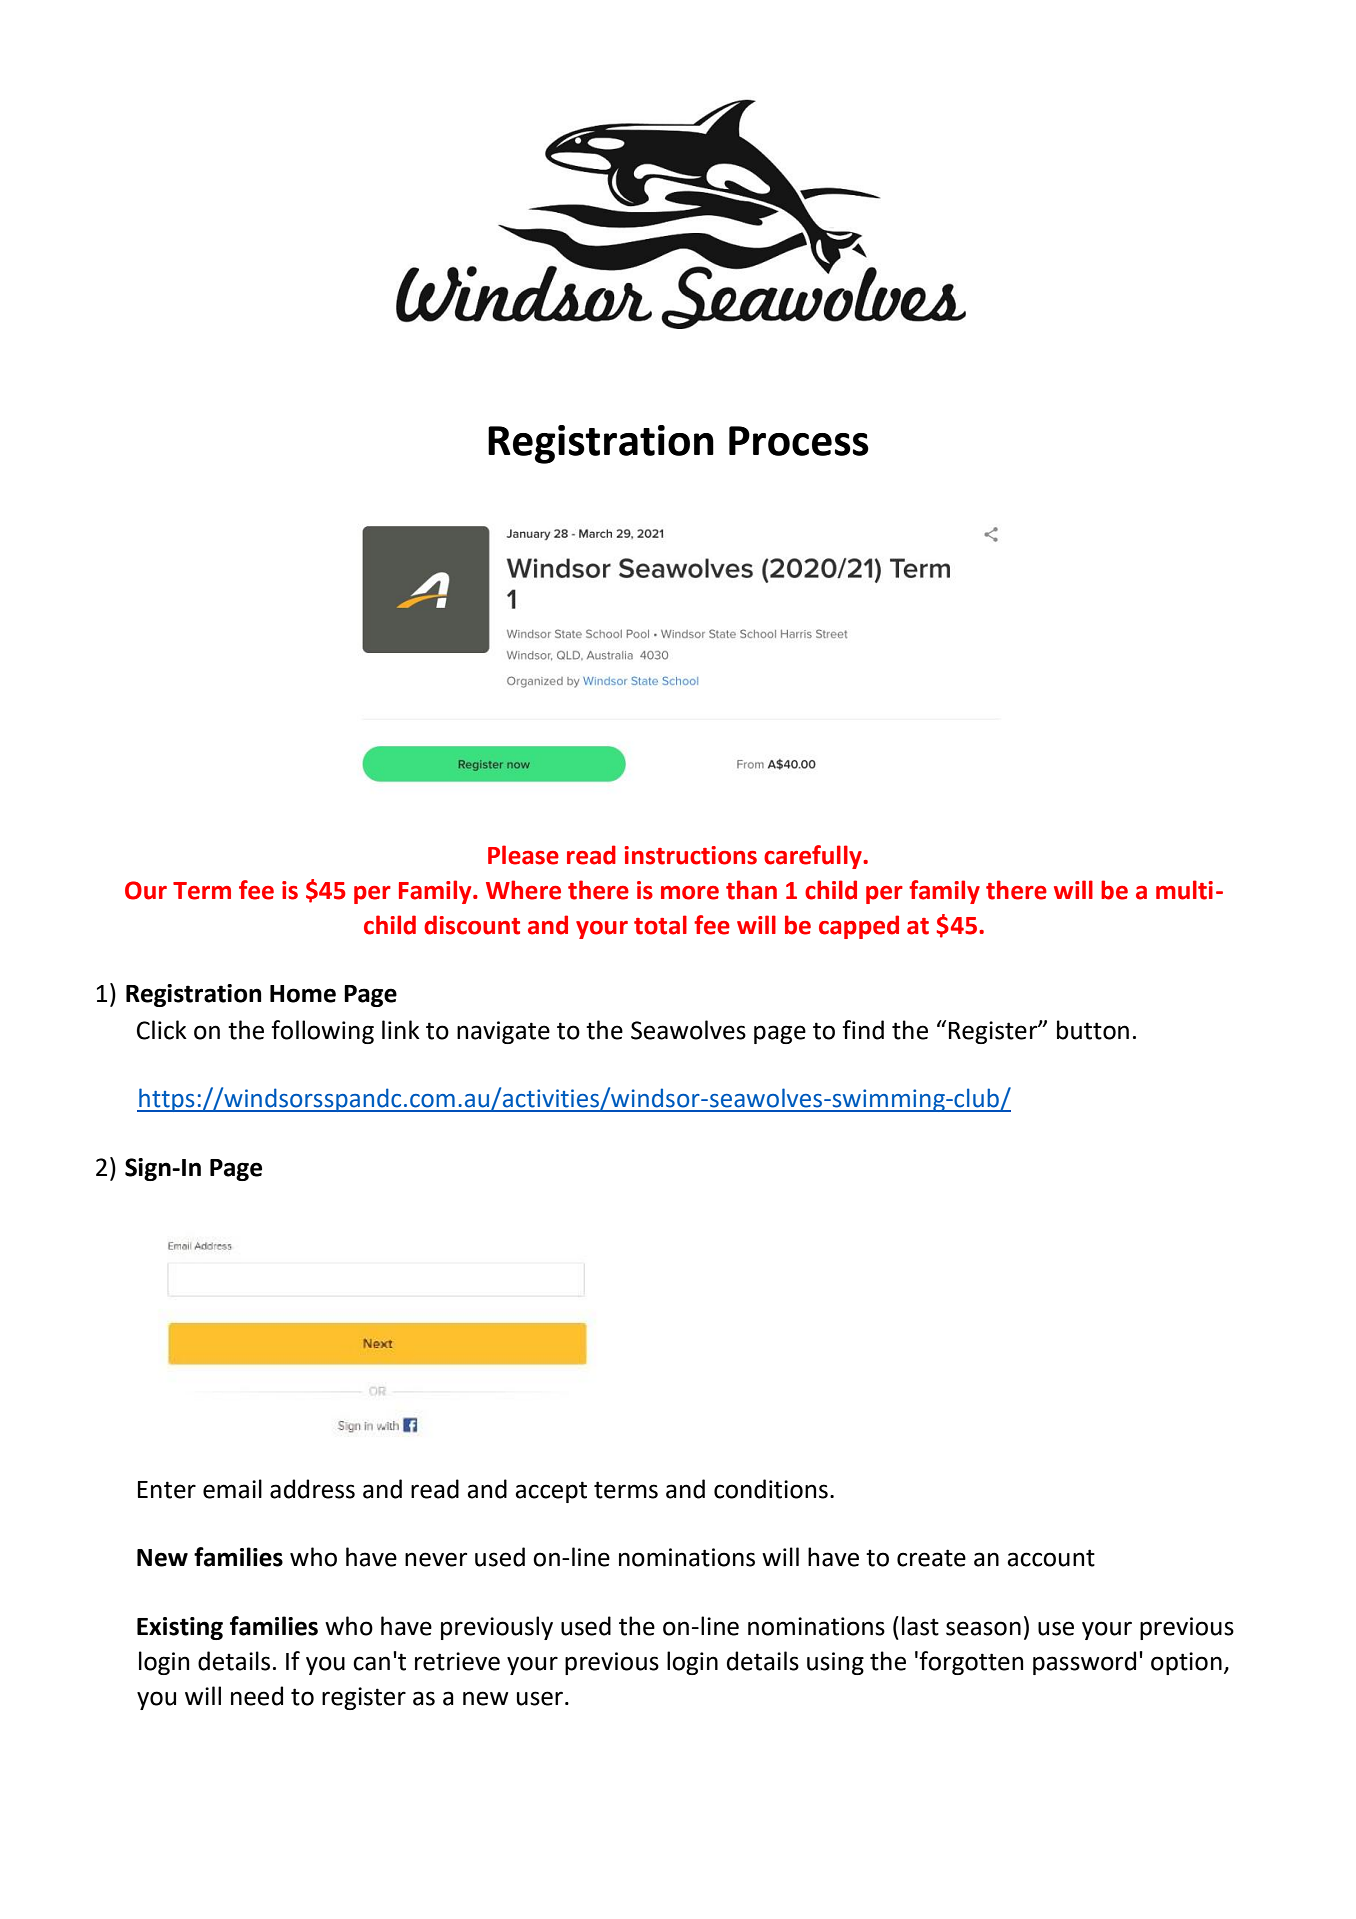 This screenshot has height=1919, width=1356. Describe the element at coordinates (690, 893) in the screenshot. I see `more` at that location.
